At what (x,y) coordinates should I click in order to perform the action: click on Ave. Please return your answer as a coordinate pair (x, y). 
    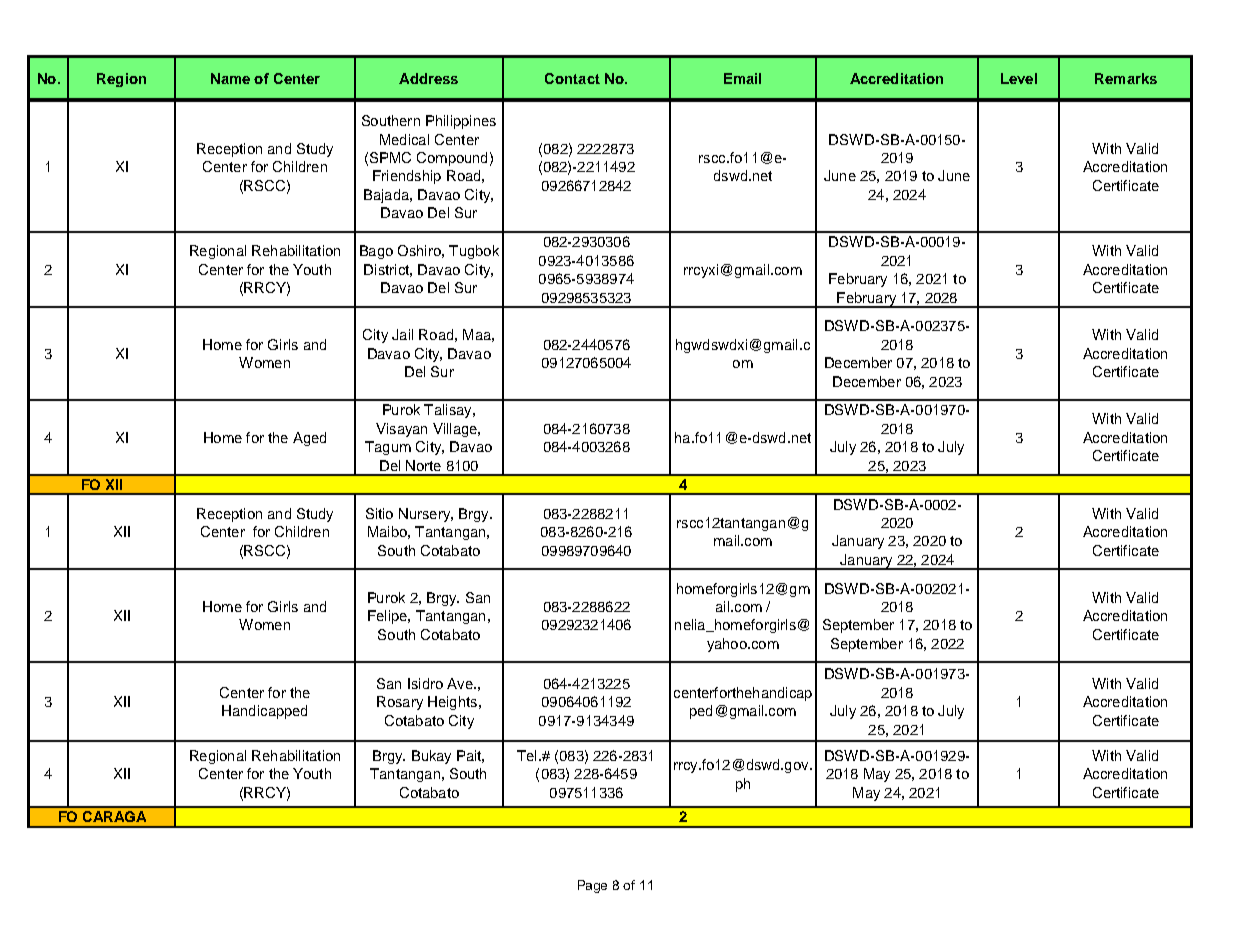
    Looking at the image, I should click on (461, 683).
